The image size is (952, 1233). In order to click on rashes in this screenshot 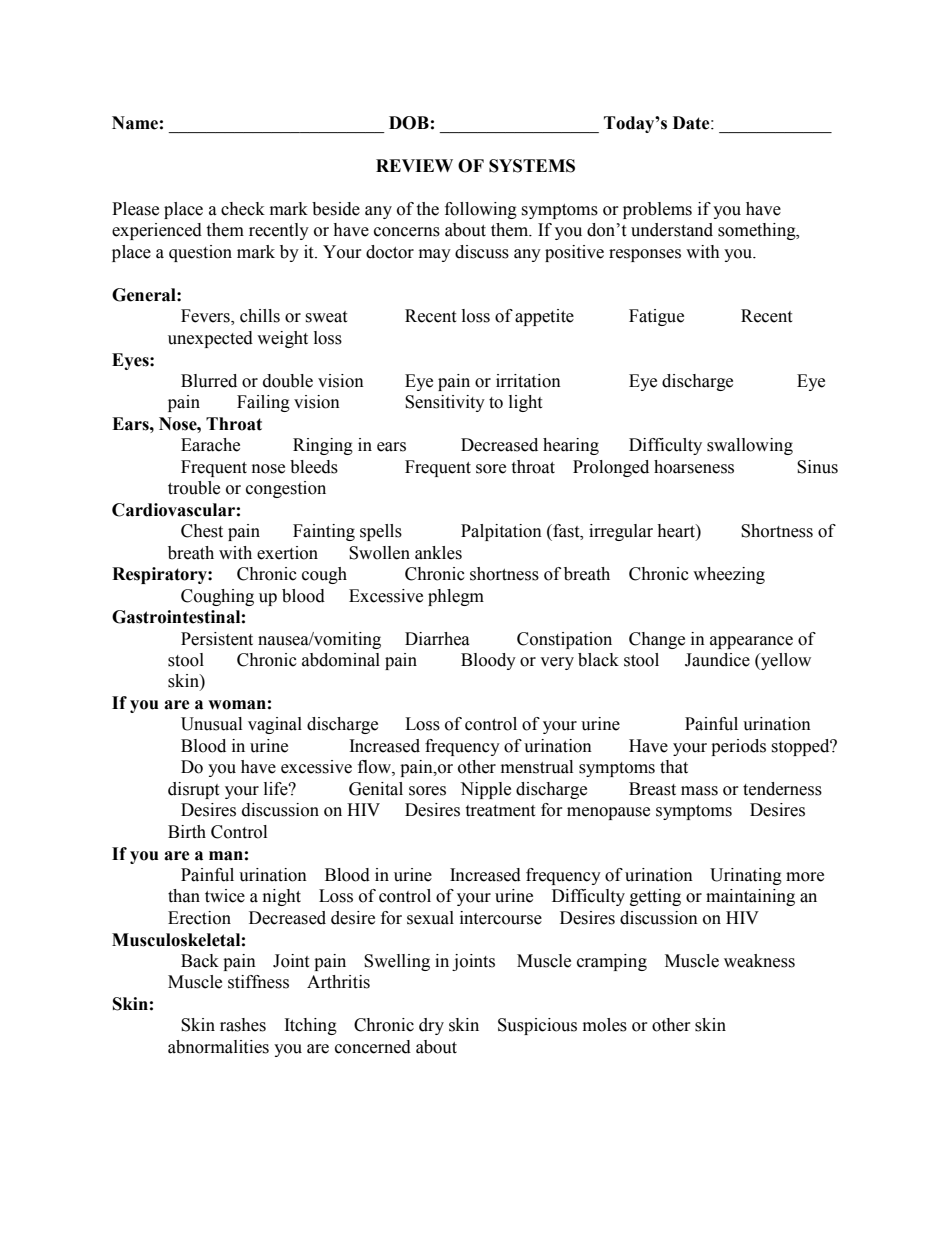, I will do `click(243, 1025)`.
